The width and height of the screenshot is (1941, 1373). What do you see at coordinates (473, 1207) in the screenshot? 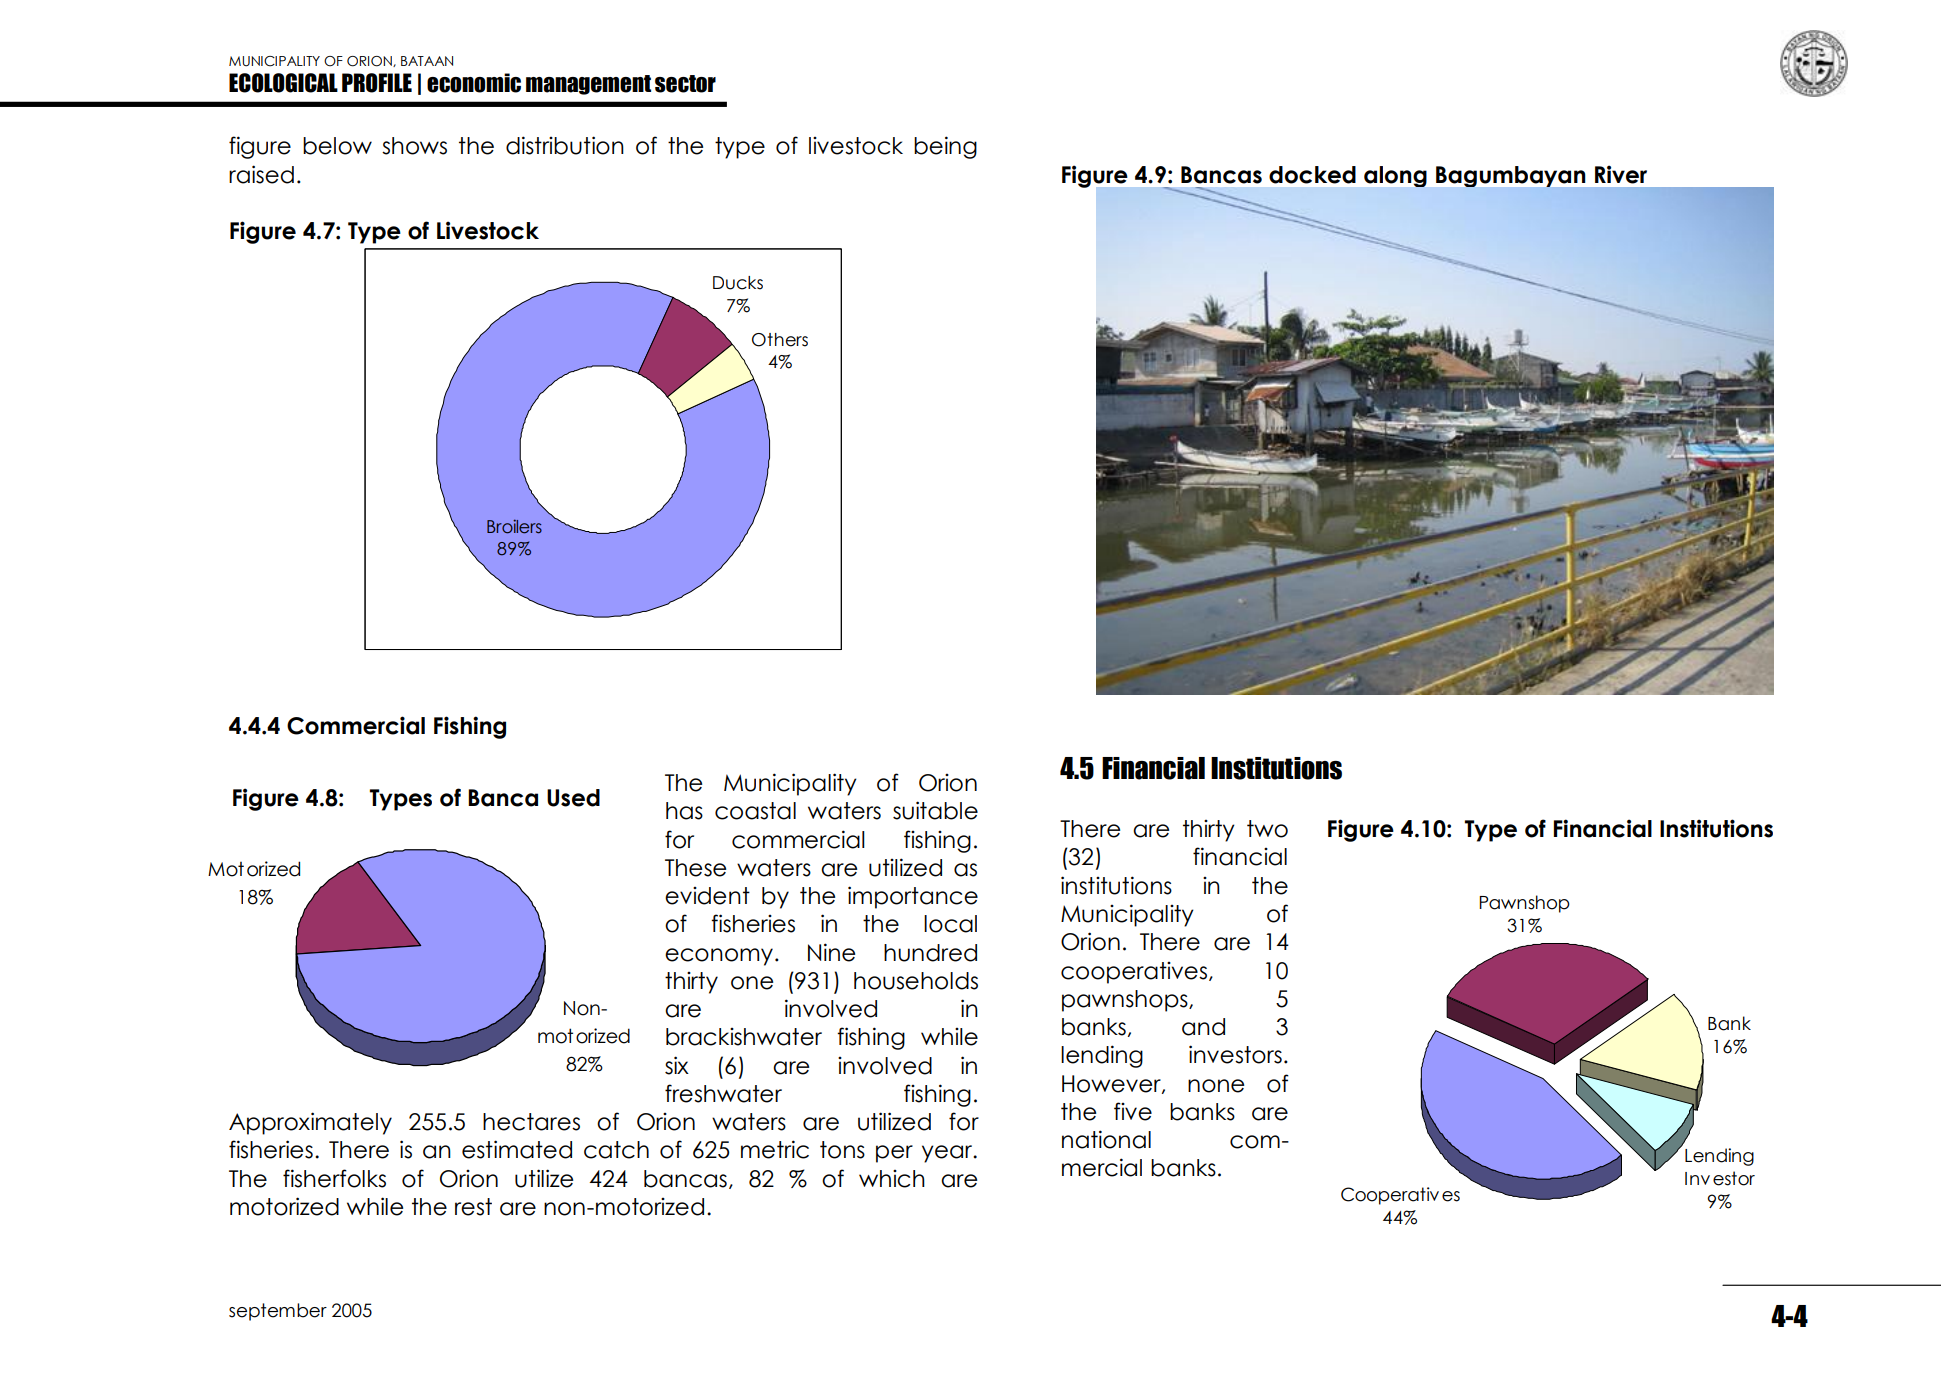
I see `rest` at bounding box center [473, 1207].
